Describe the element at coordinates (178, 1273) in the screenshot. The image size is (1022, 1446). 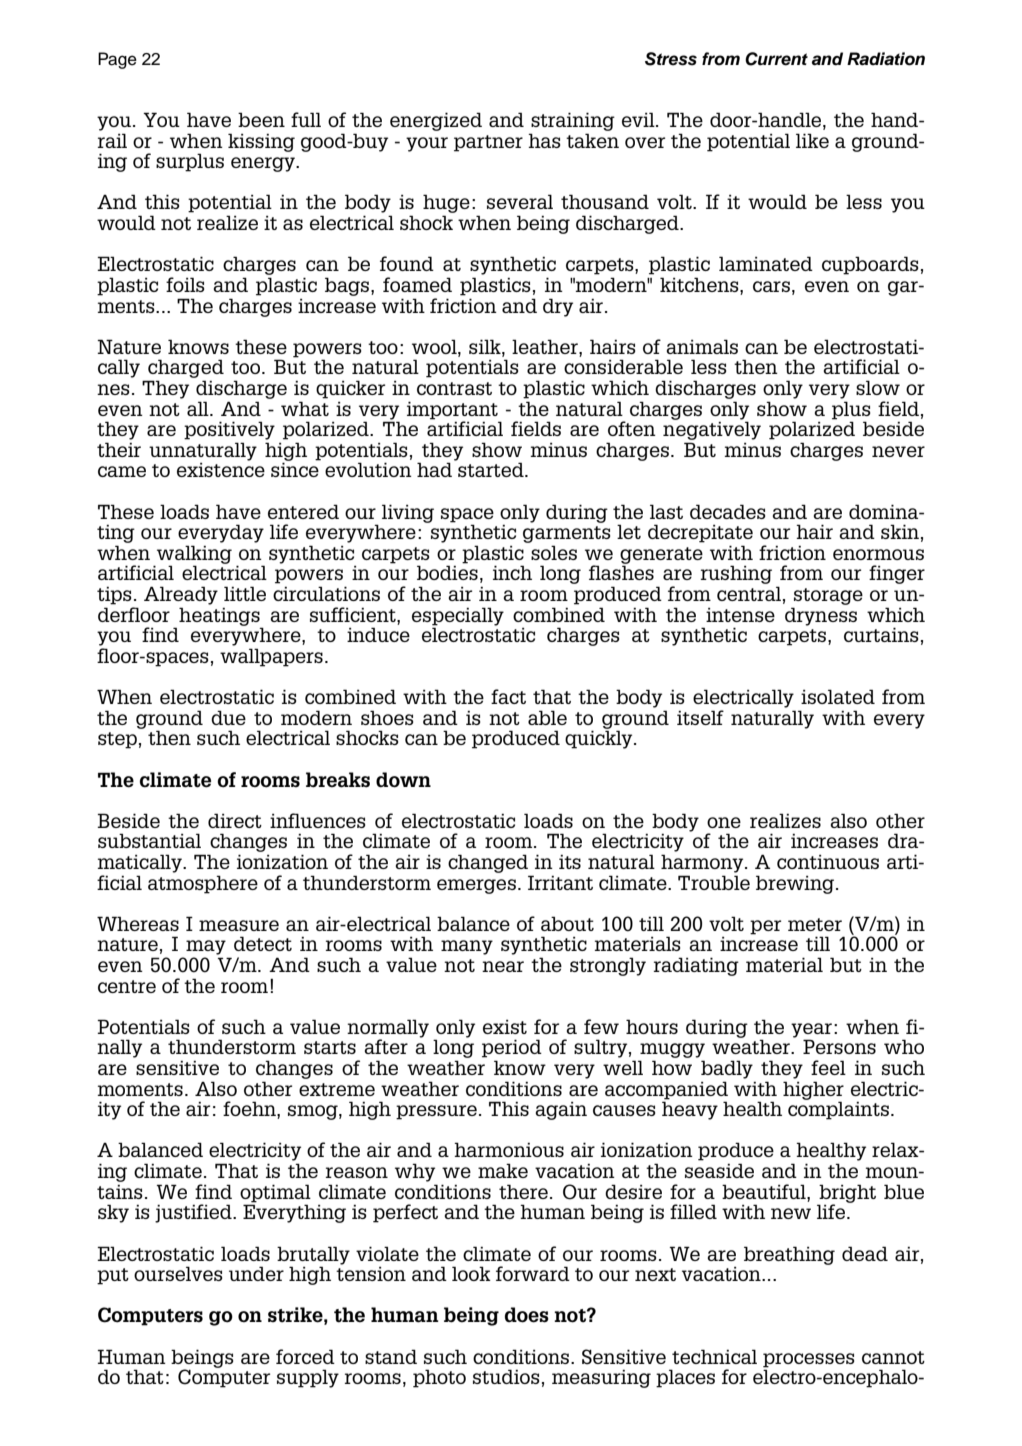
I see `ourselves` at that location.
